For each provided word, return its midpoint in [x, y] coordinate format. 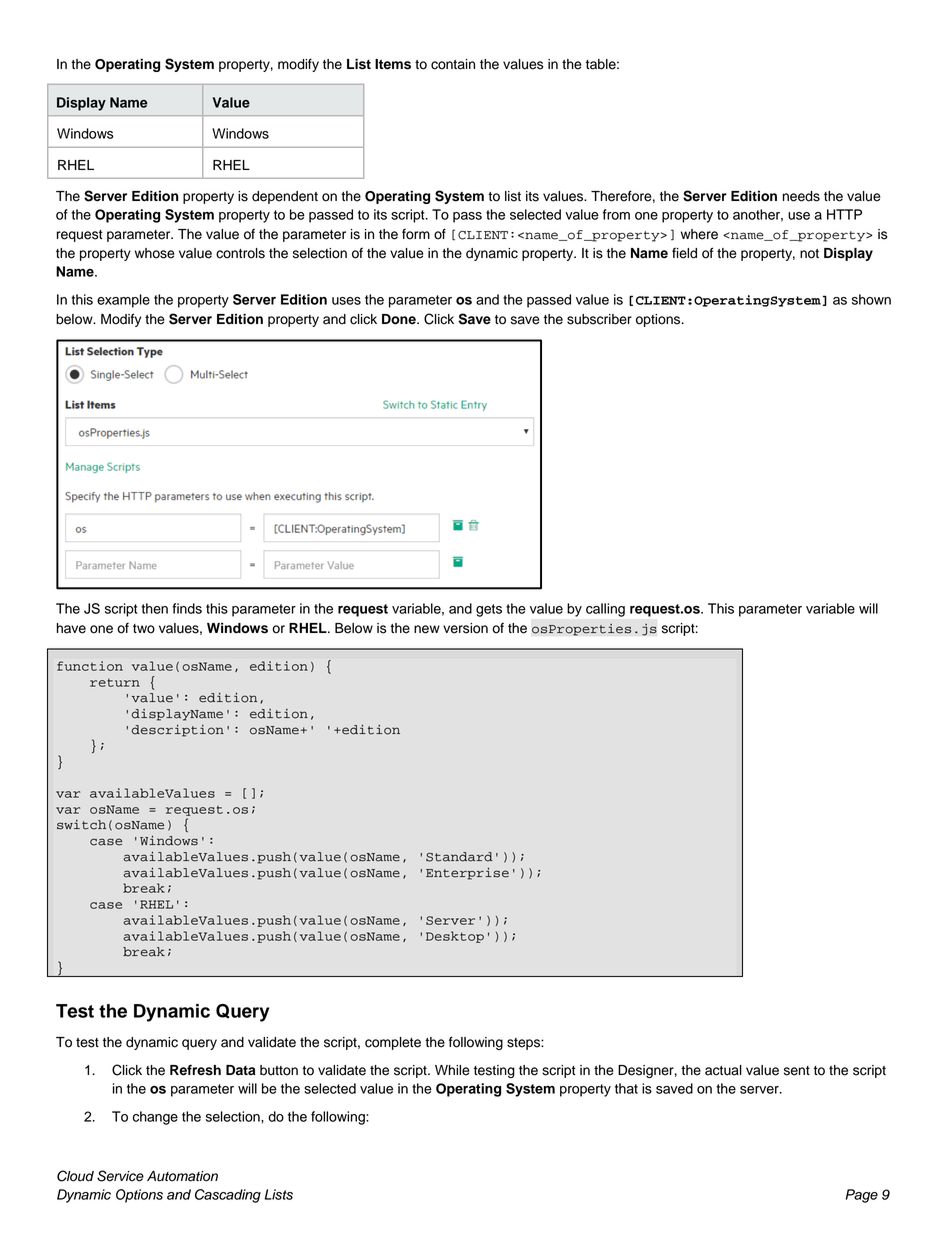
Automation [182, 1176]
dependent [285, 197]
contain [453, 64]
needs [801, 196]
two [144, 629]
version [465, 628]
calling [605, 610]
